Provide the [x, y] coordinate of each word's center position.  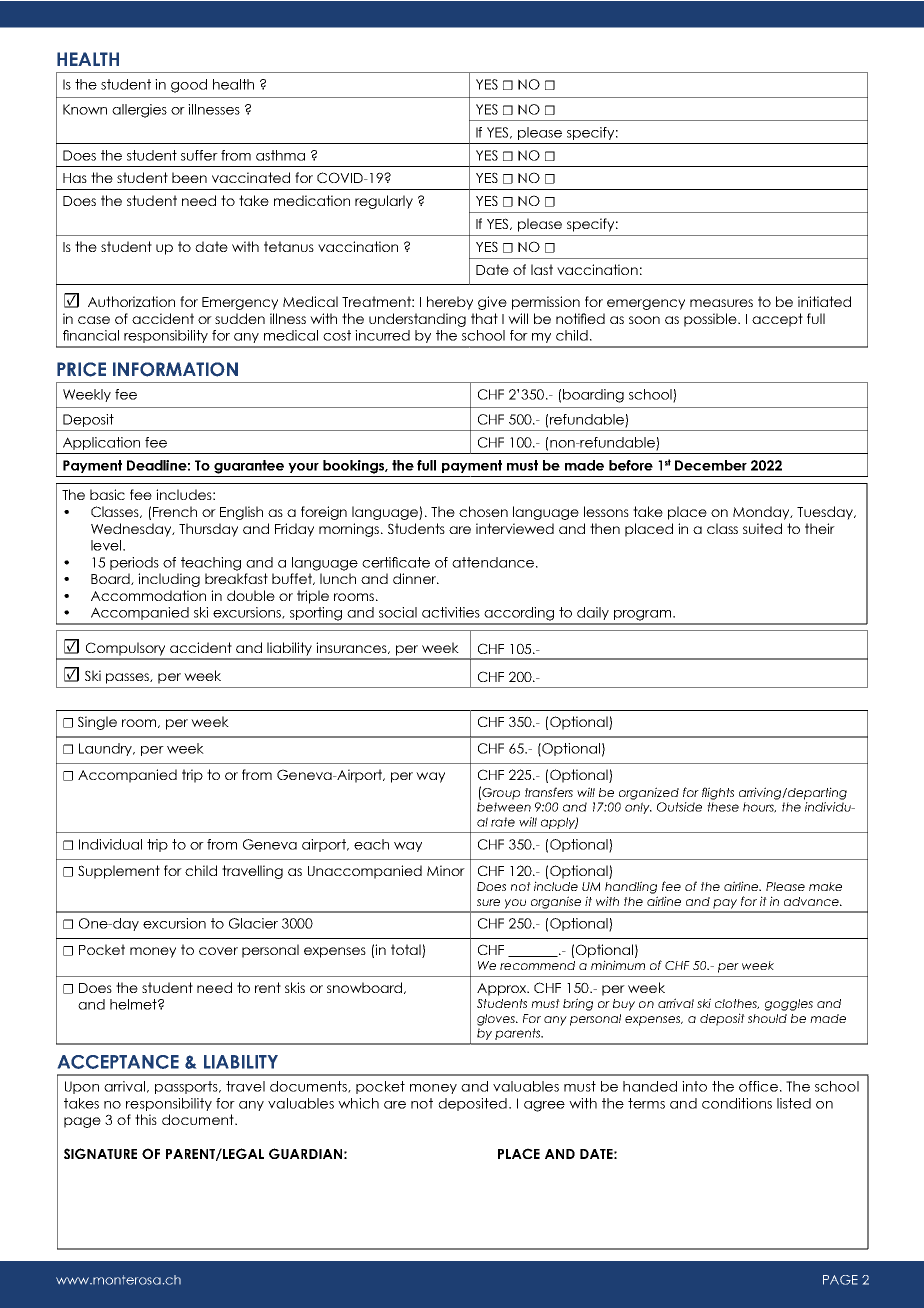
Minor [446, 870]
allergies [139, 111]
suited [762, 528]
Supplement [119, 872]
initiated [824, 301]
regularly [384, 202]
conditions [737, 1103]
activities [451, 612]
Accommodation [148, 595]
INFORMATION [175, 369]
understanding [417, 320]
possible [711, 320]
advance [812, 901]
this [146, 1119]
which [358, 1103]
